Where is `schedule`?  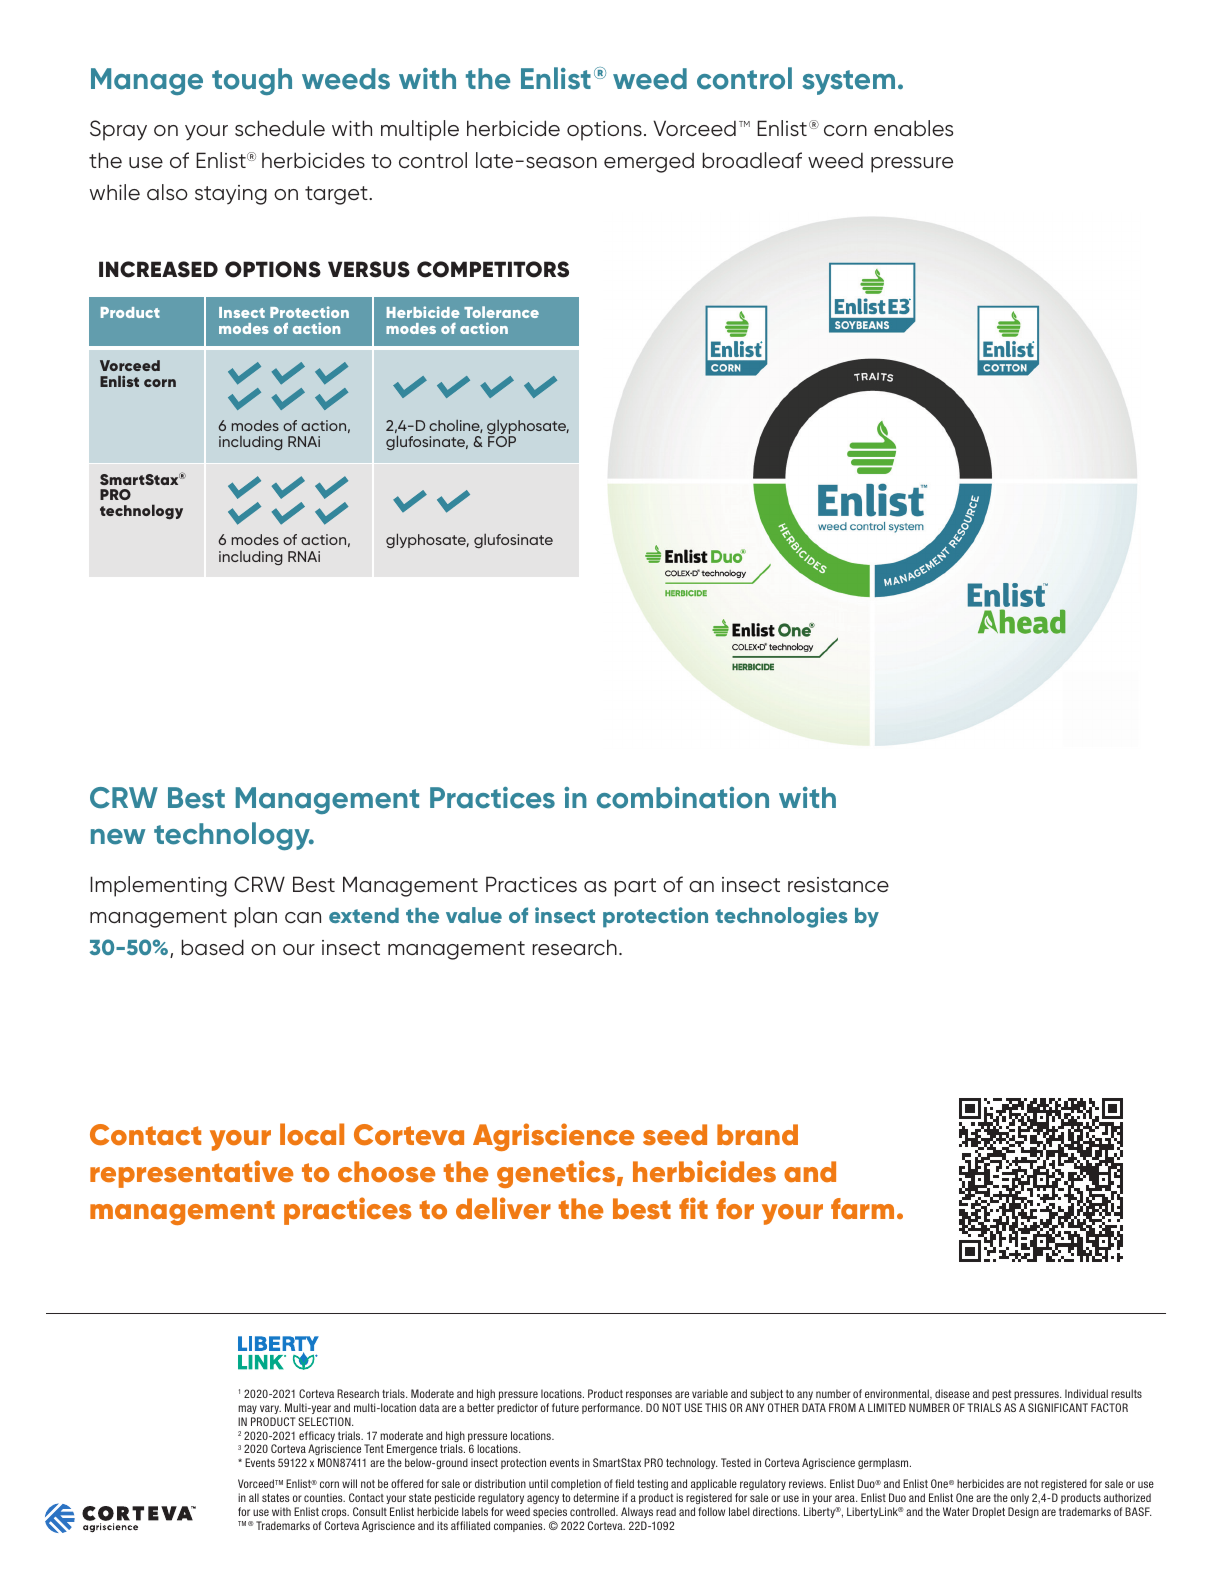
schedule is located at coordinates (280, 128).
